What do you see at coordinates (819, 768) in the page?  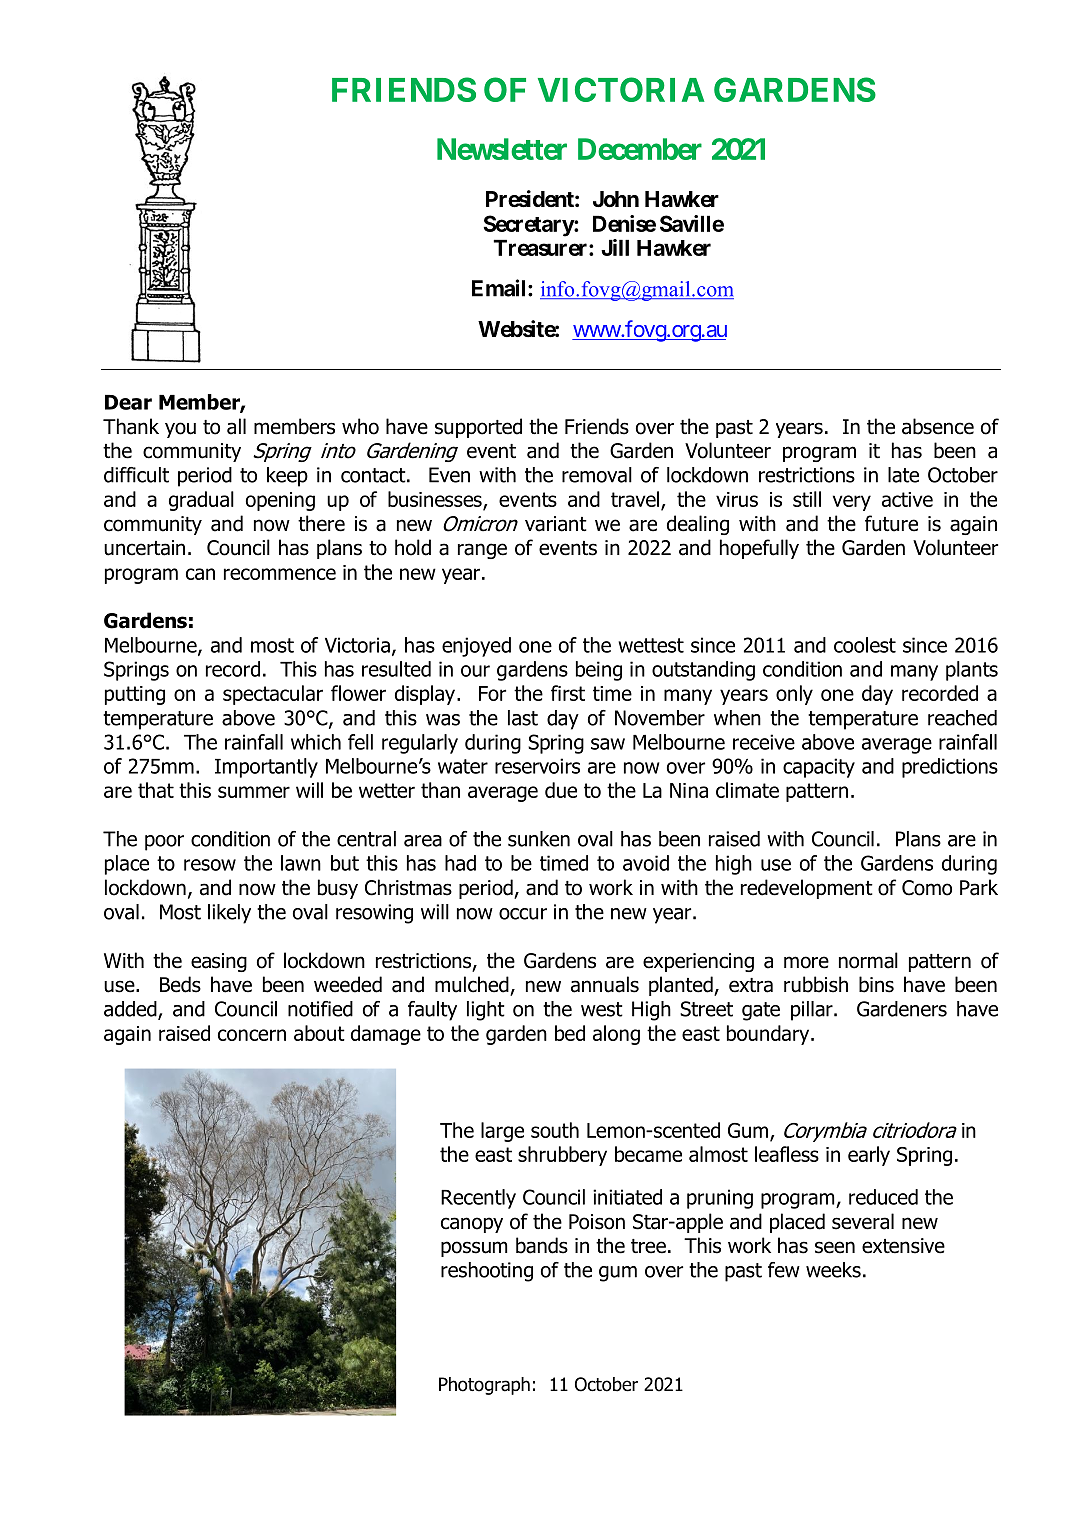 I see `capacity` at bounding box center [819, 768].
